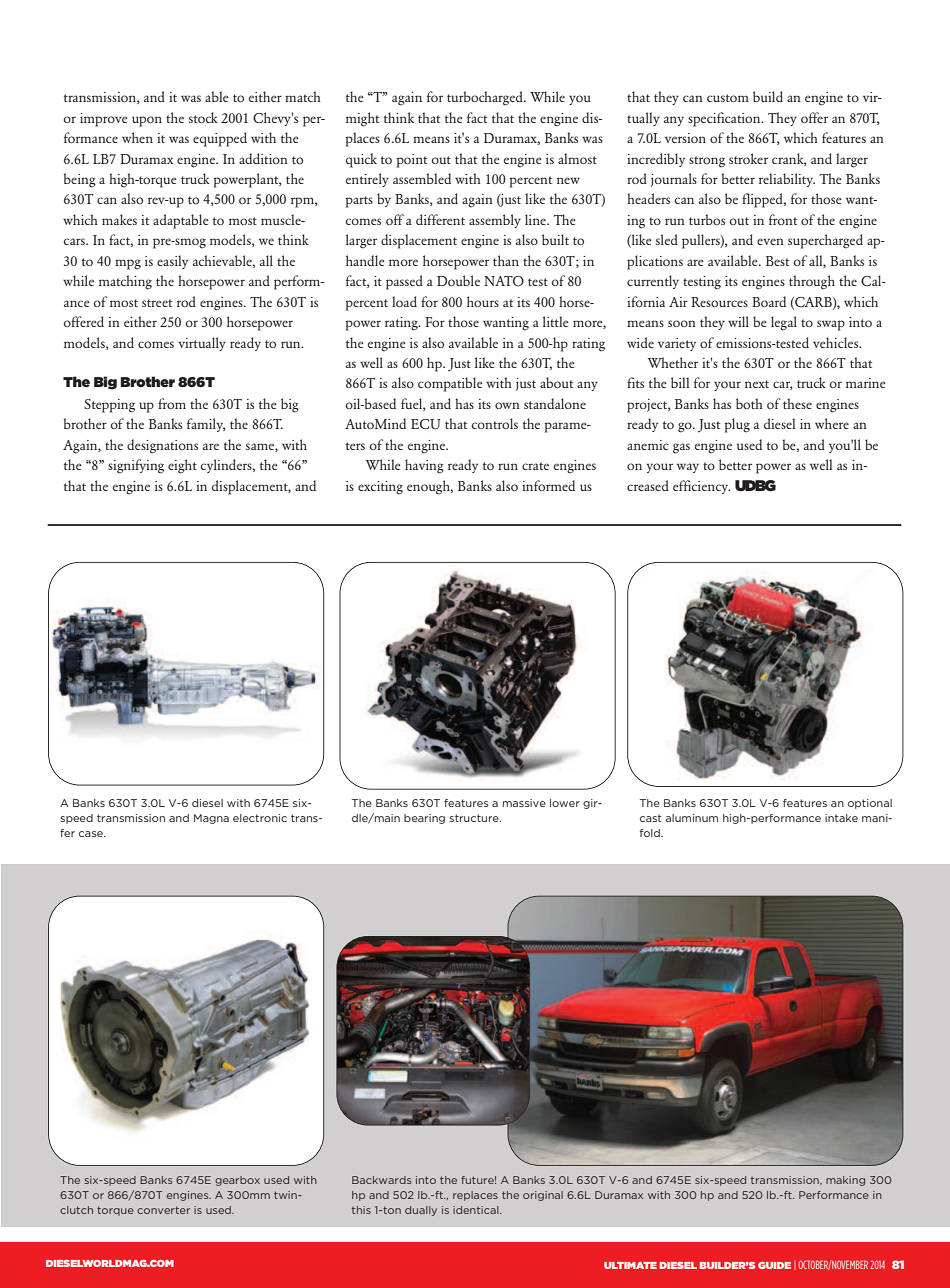  I want to click on upon, so click(147, 121).
